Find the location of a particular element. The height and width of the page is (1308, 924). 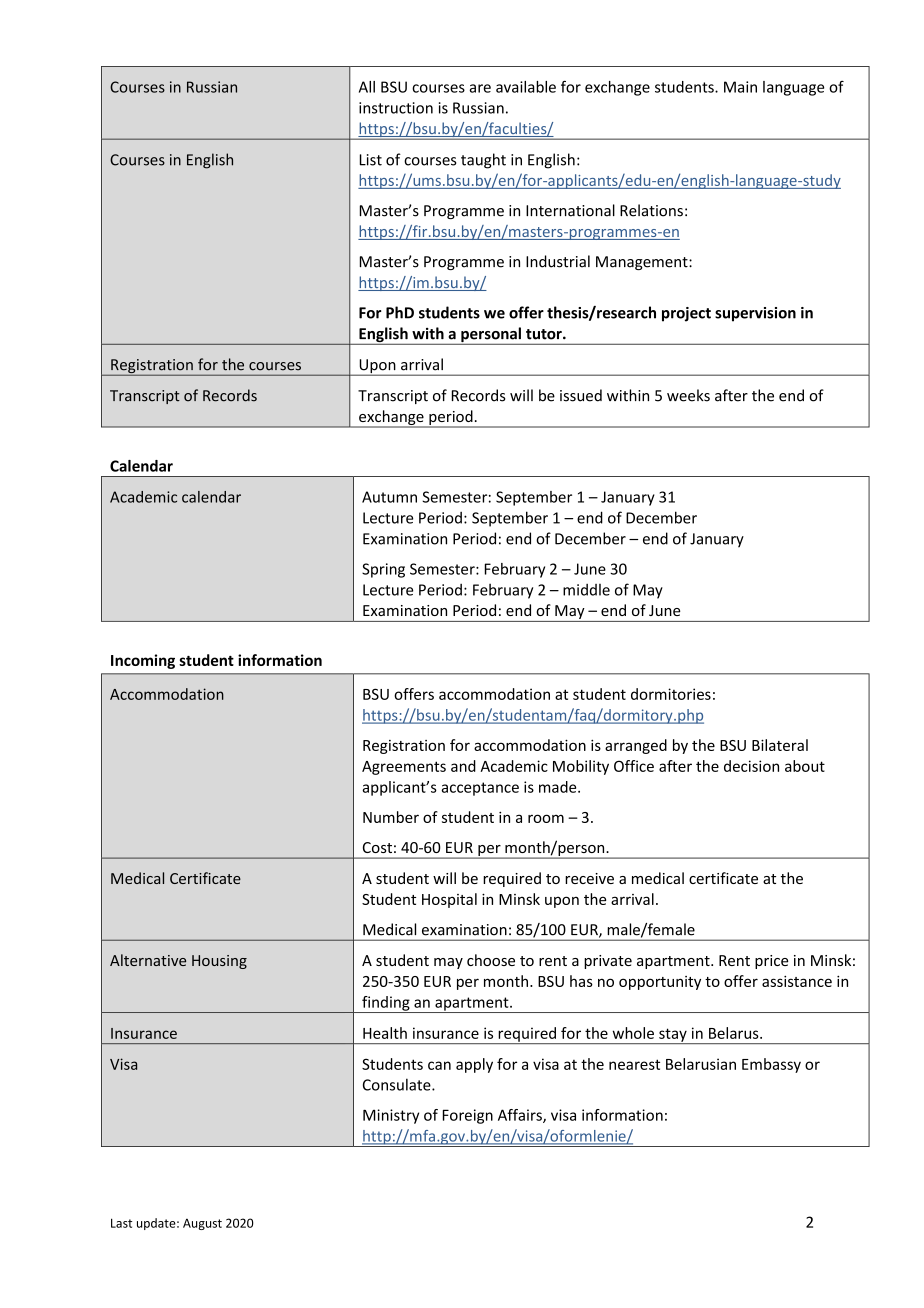

Incoming is located at coordinates (143, 661).
